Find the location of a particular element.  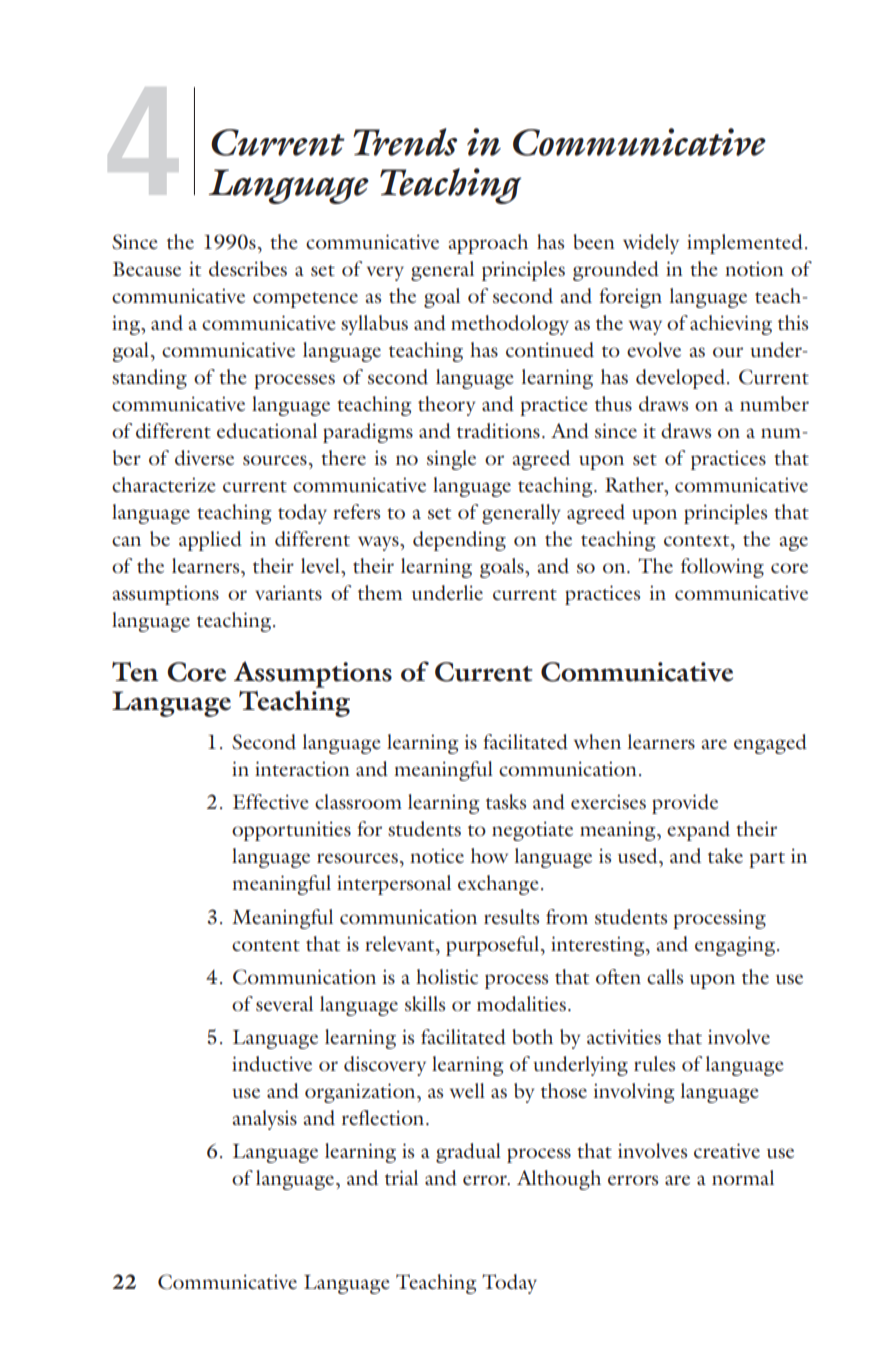

implemented is located at coordinates (745, 244).
